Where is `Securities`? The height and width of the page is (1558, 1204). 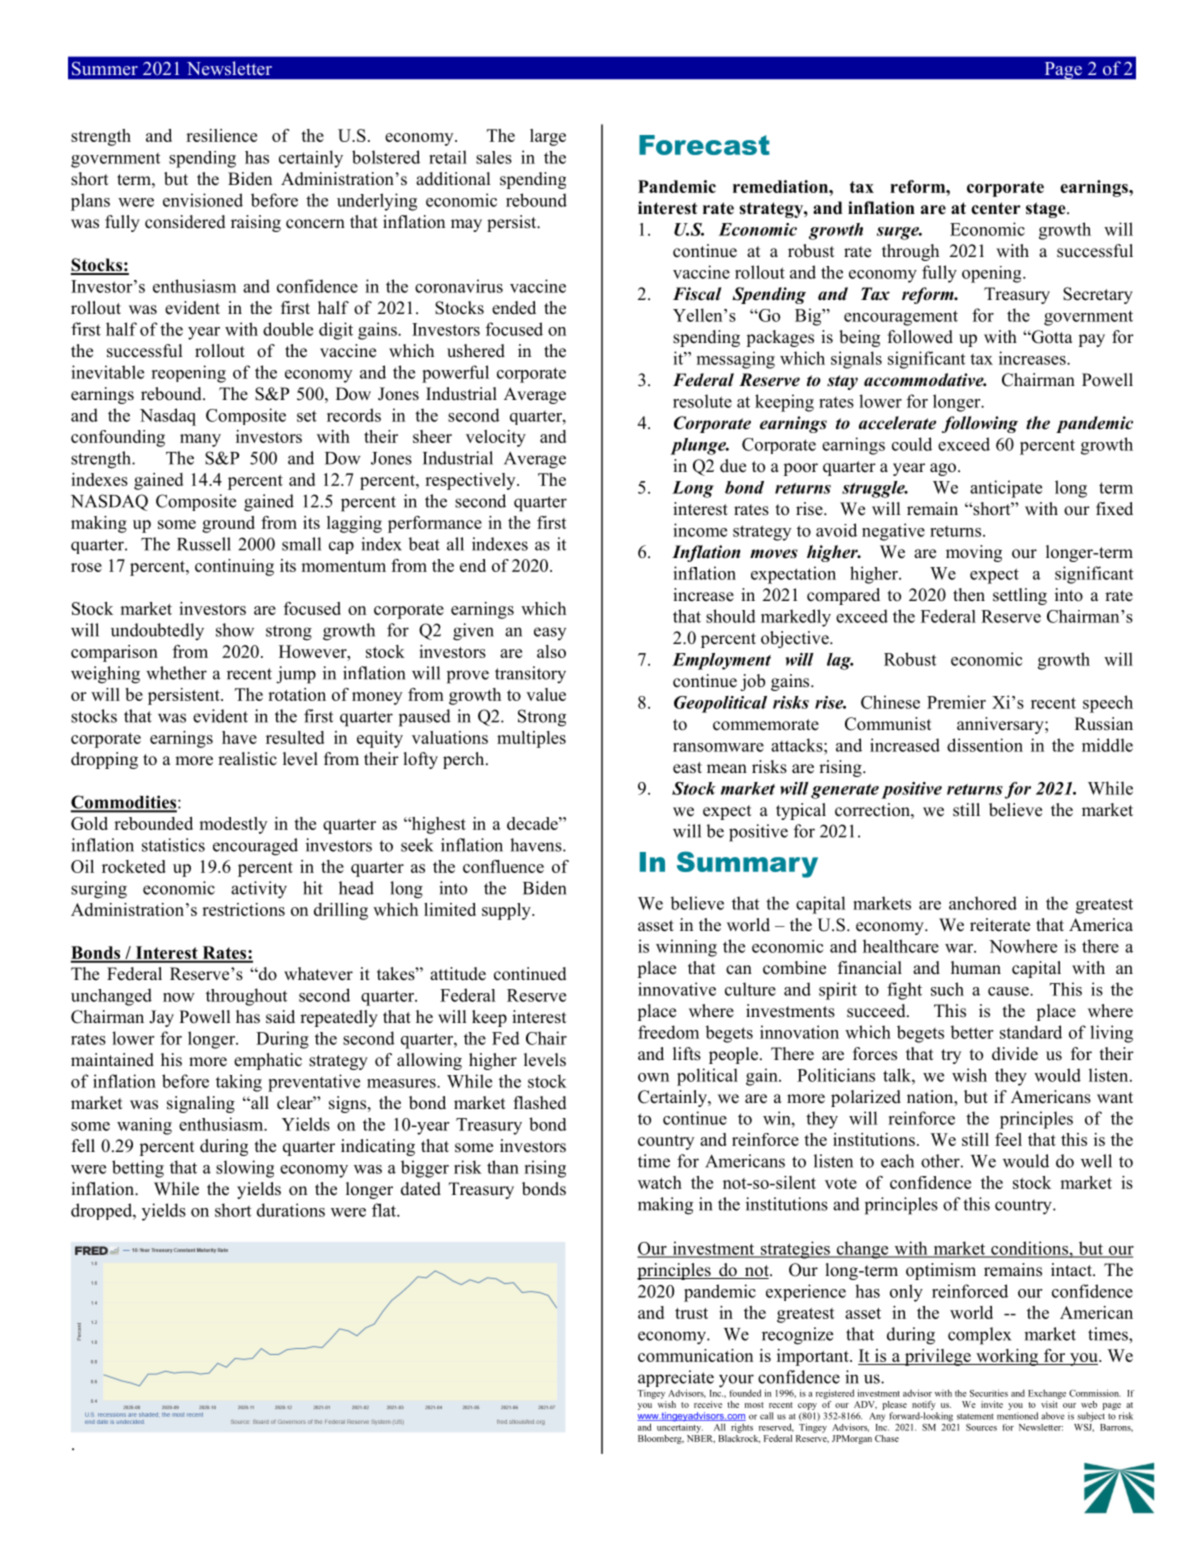 Securities is located at coordinates (989, 1393).
